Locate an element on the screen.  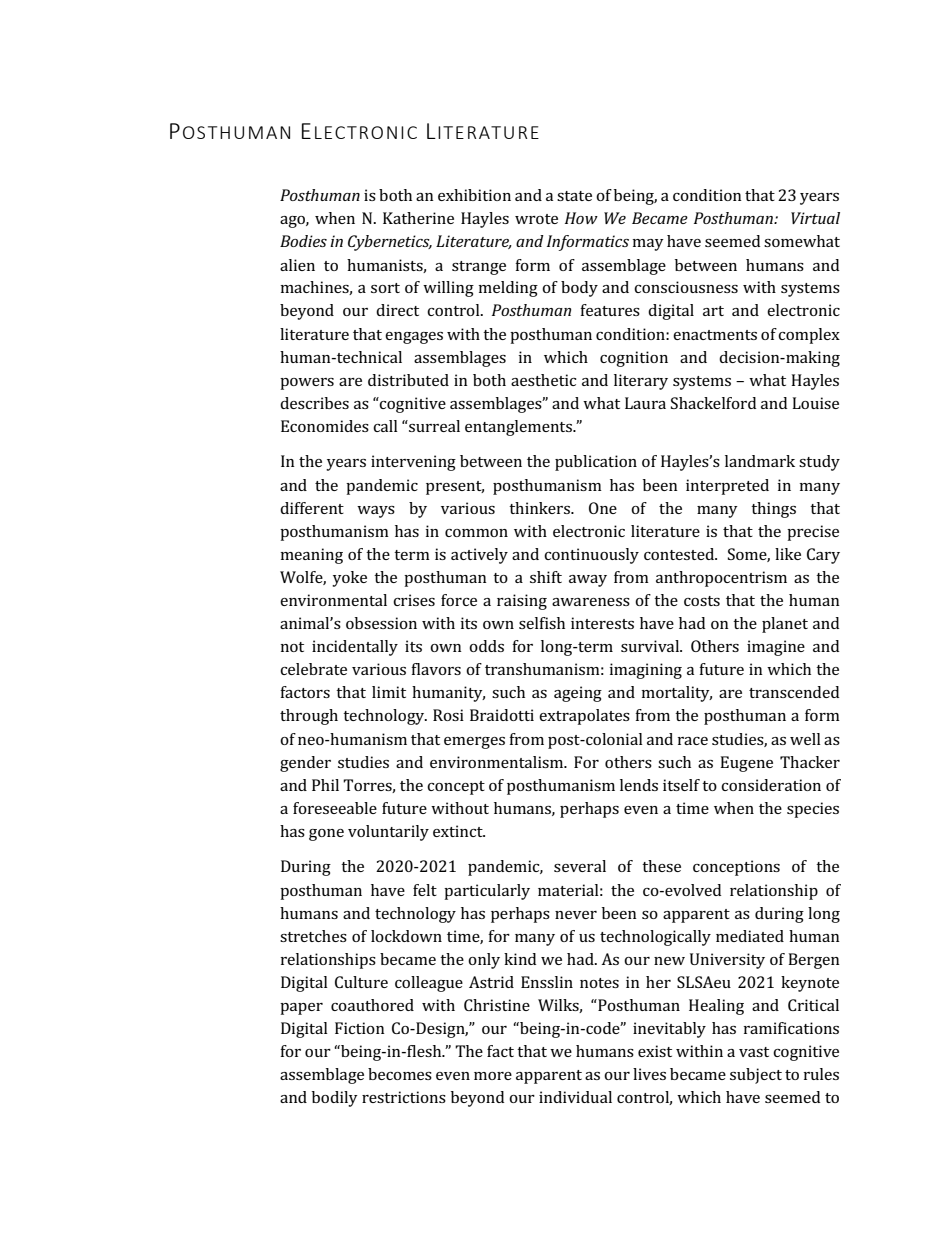
Cybernetics is located at coordinates (390, 243).
